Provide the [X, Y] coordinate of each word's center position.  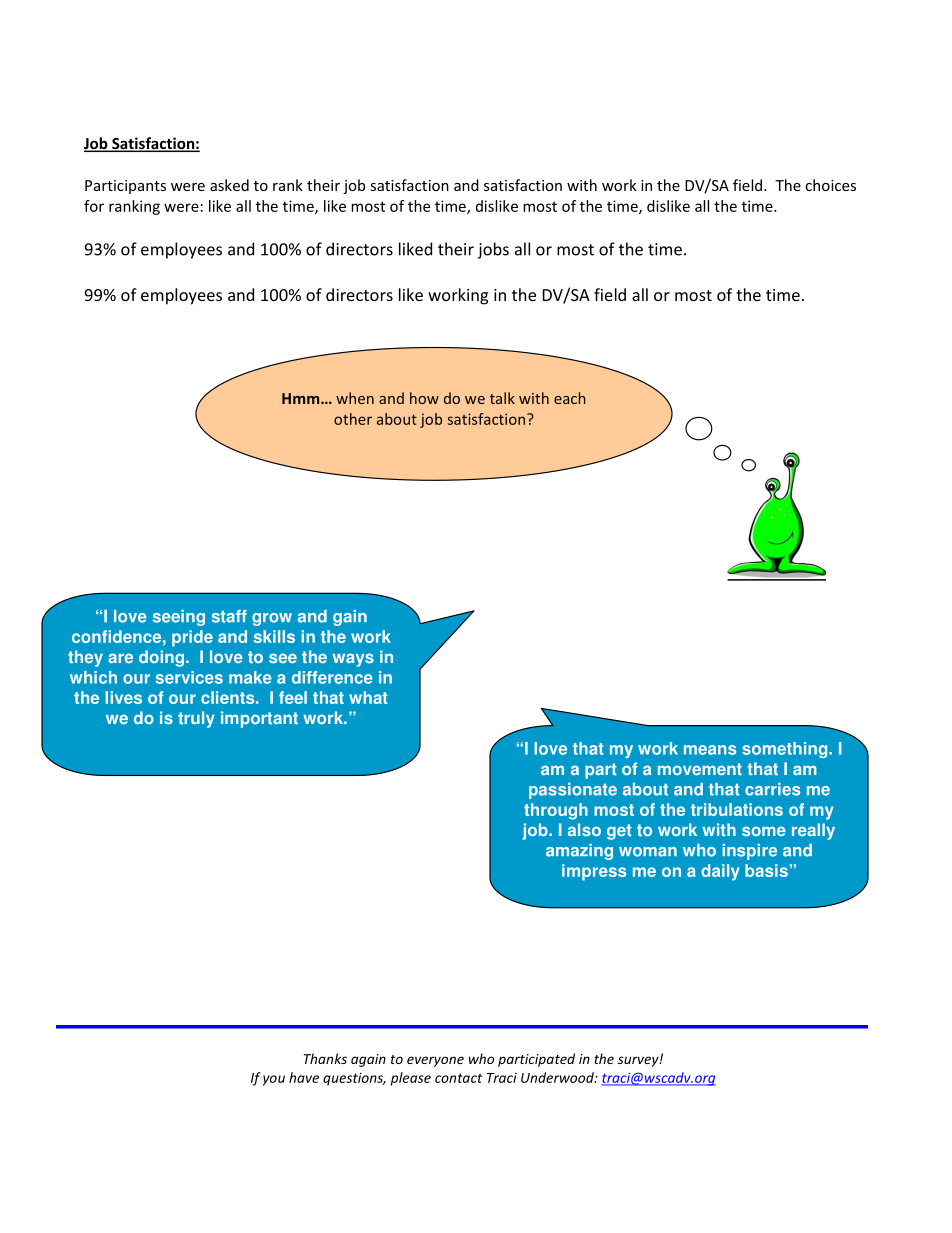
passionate [573, 791]
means [710, 750]
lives [124, 697]
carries [772, 789]
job [536, 831]
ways [353, 660]
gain [350, 618]
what [368, 697]
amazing [579, 852]
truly [196, 719]
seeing [179, 618]
